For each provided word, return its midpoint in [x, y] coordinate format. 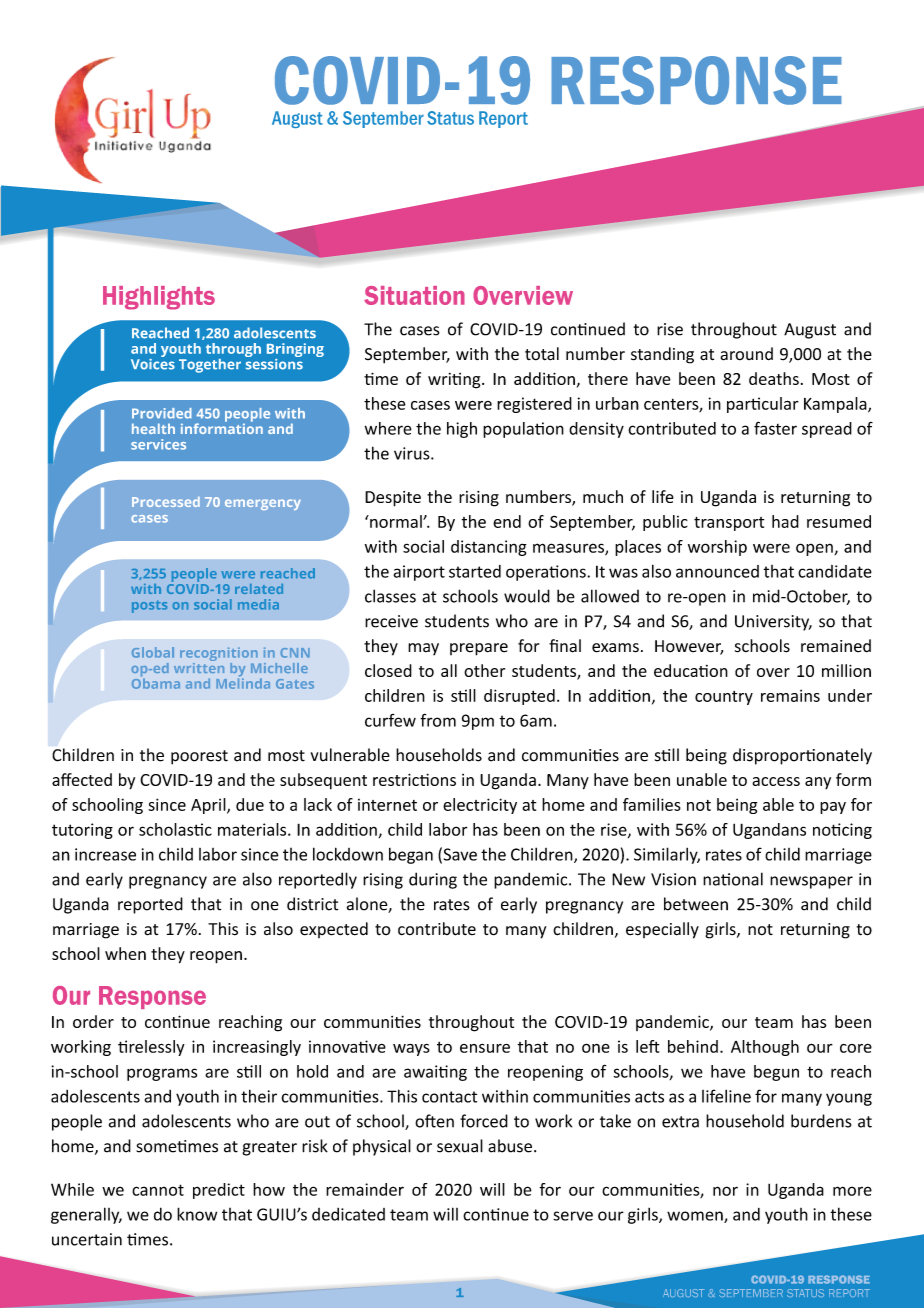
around [746, 354]
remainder [365, 1189]
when [125, 953]
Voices [153, 363]
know [197, 1214]
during [433, 880]
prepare [479, 649]
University [773, 623]
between [696, 904]
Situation [414, 295]
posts [149, 606]
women [696, 1217]
